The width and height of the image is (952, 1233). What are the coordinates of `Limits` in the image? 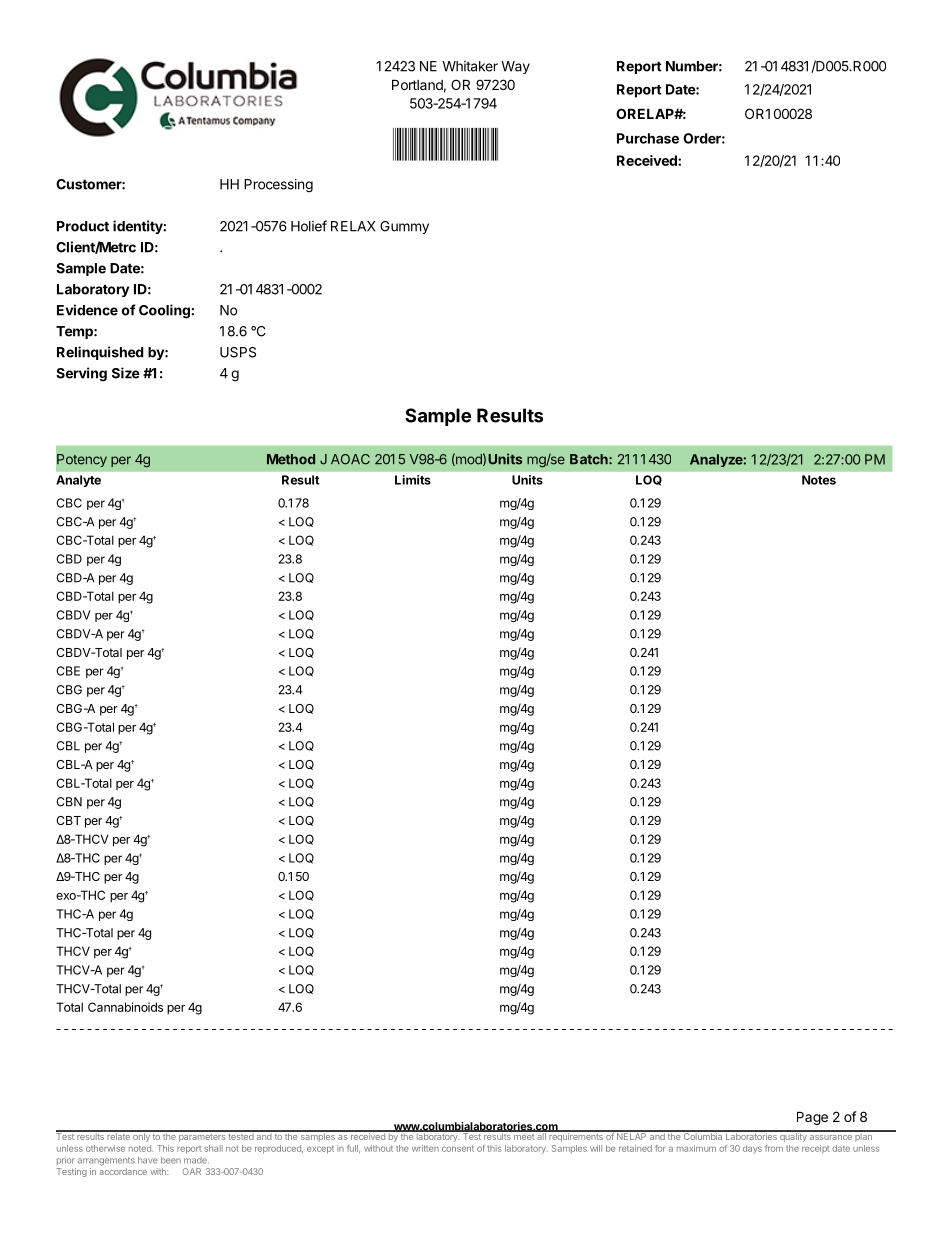 It's located at (413, 480).
